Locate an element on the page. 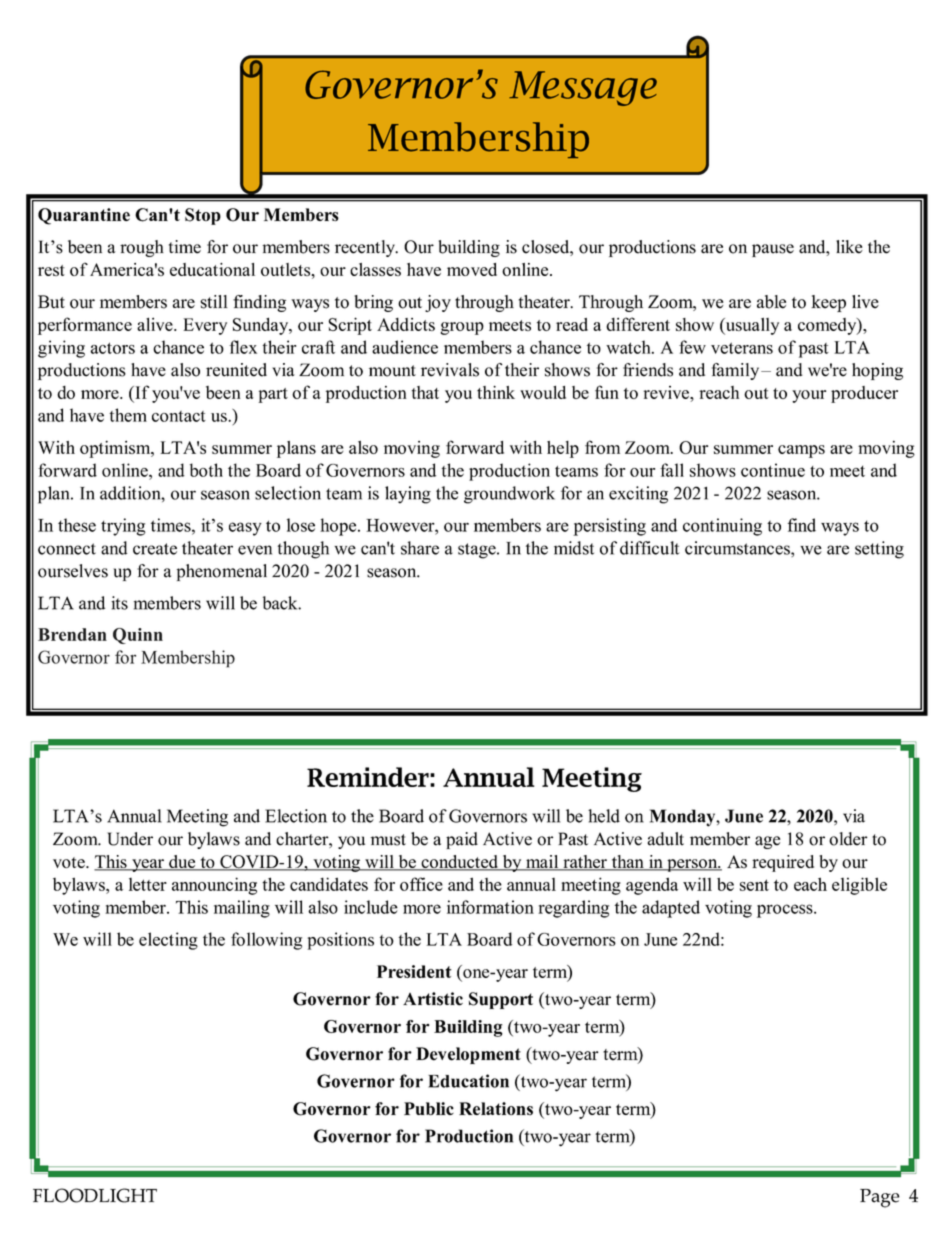 The width and height of the page is (952, 1233). Message is located at coordinates (583, 88).
